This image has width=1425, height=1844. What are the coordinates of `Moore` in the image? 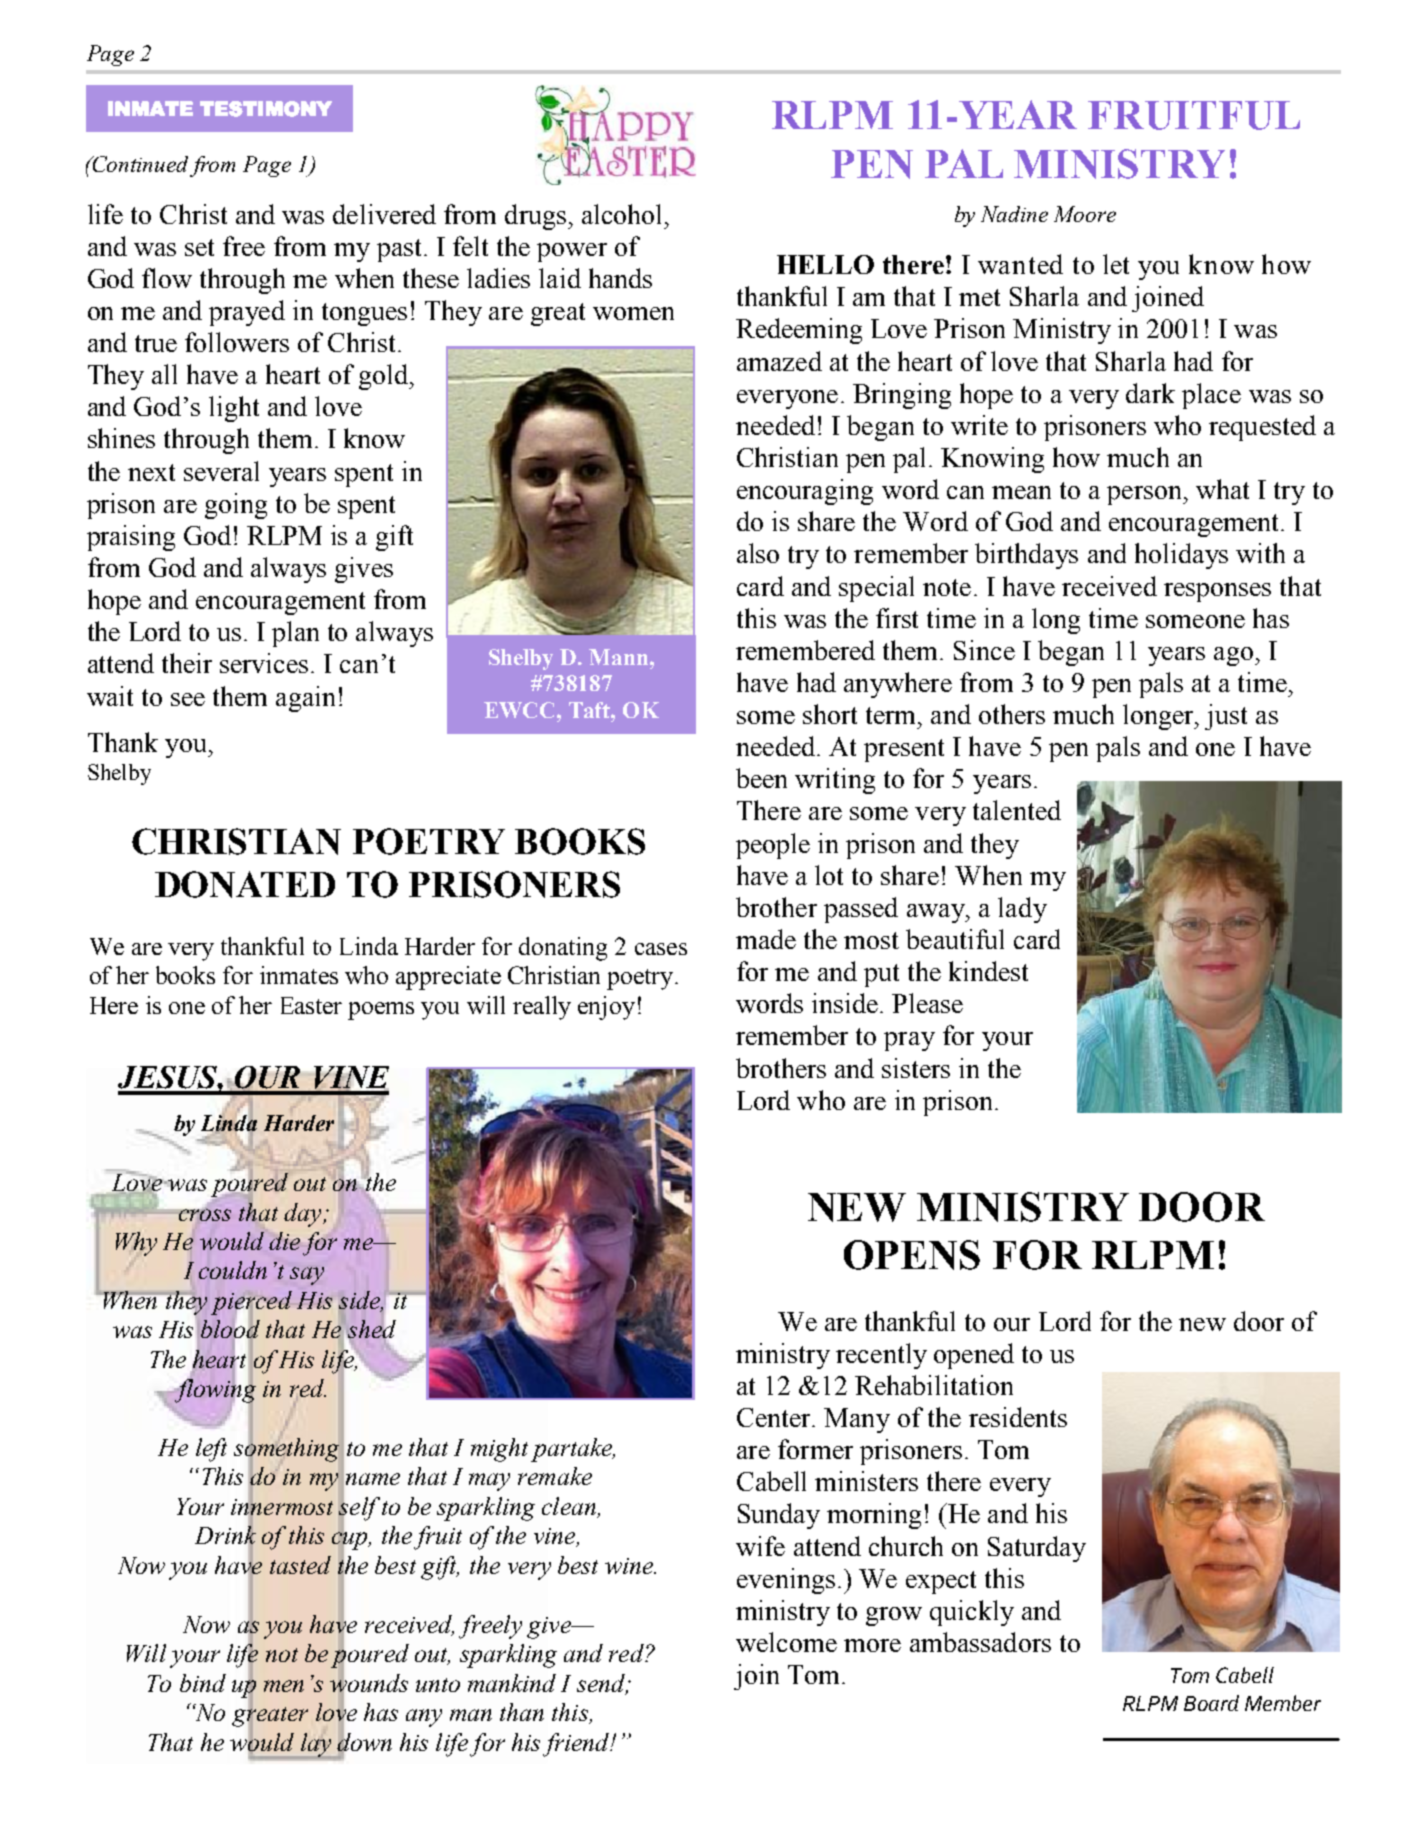 It's located at (1085, 214).
